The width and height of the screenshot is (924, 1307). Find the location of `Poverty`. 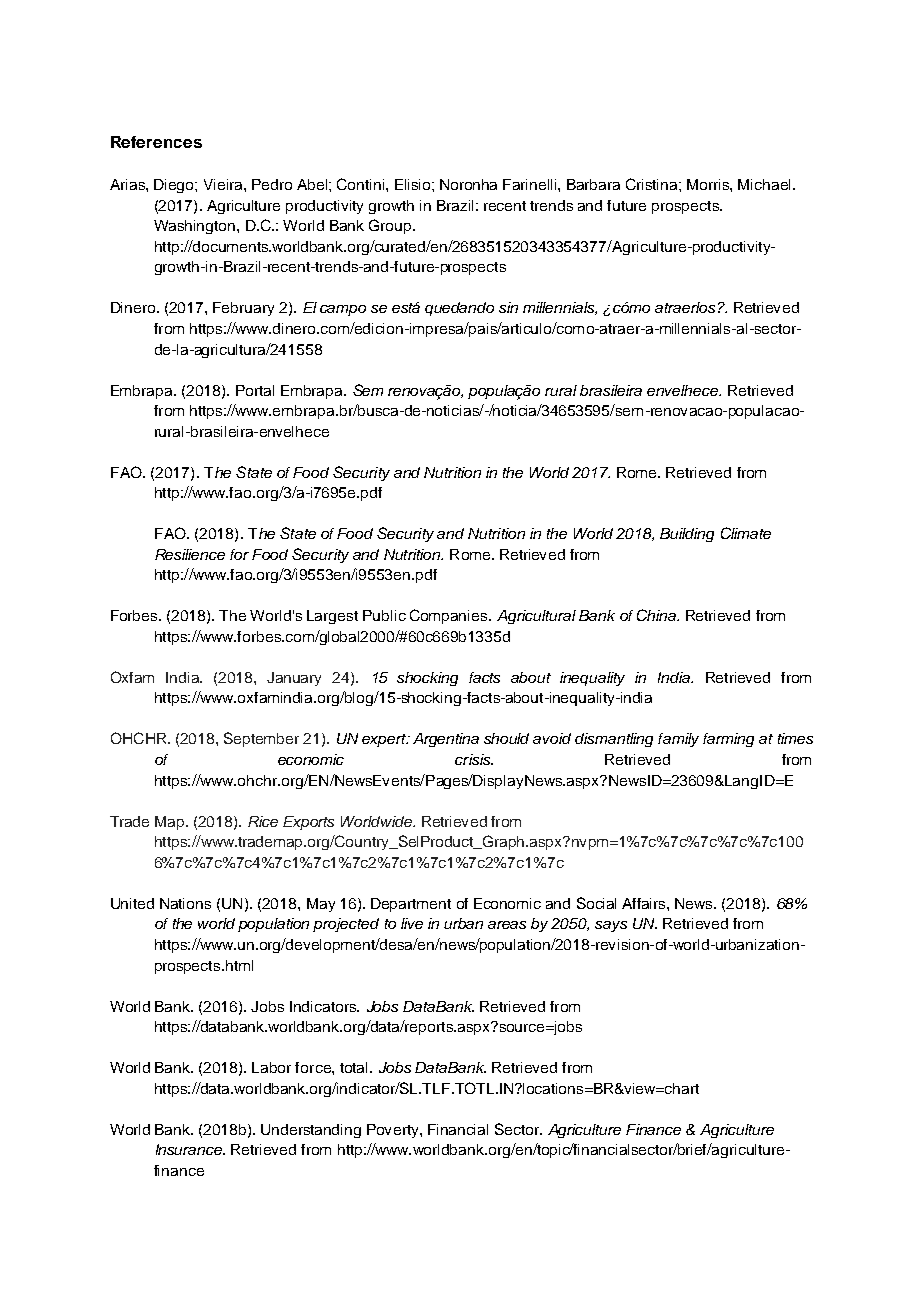

Poverty is located at coordinates (394, 1131).
